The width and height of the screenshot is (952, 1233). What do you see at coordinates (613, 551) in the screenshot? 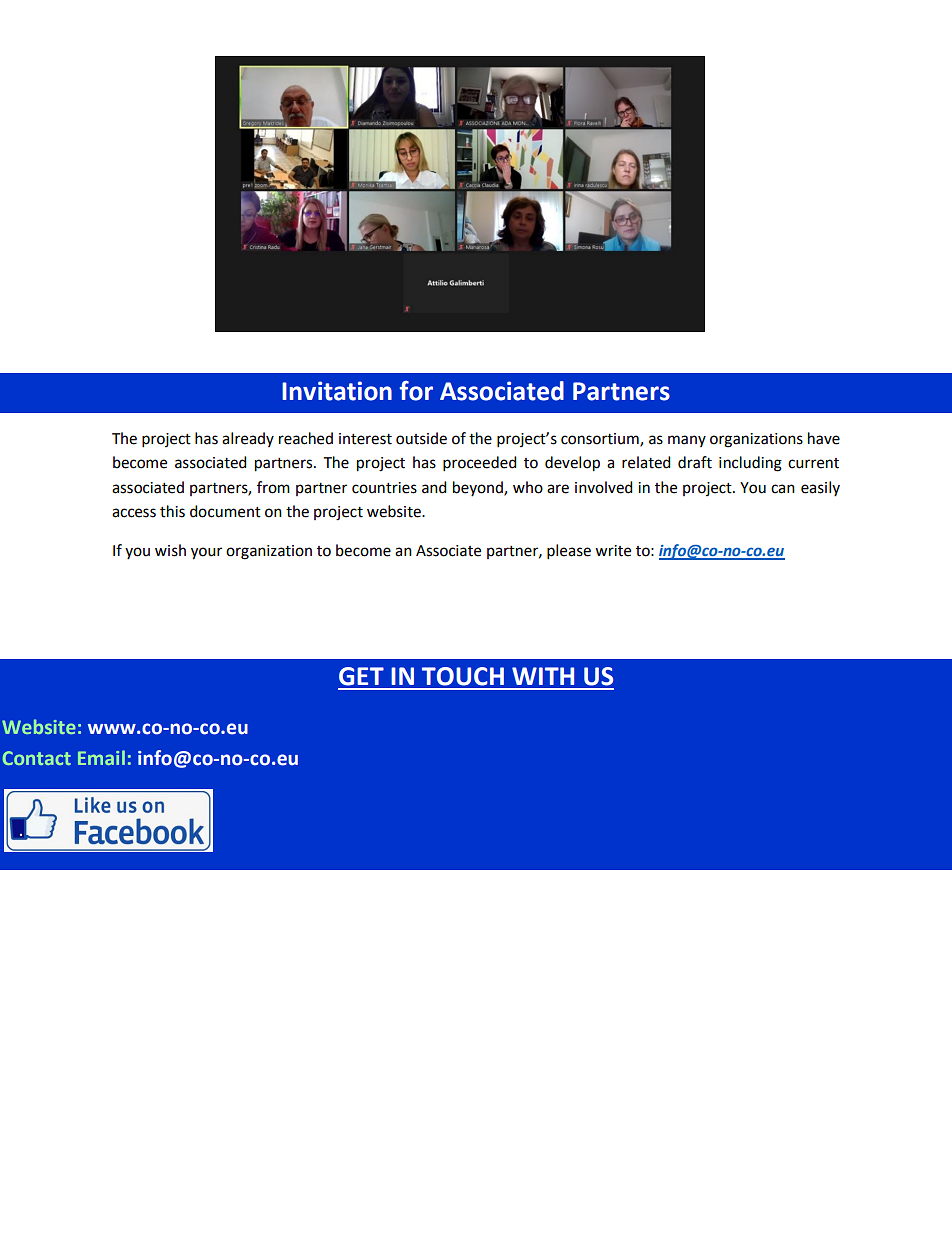
I see `write` at bounding box center [613, 551].
